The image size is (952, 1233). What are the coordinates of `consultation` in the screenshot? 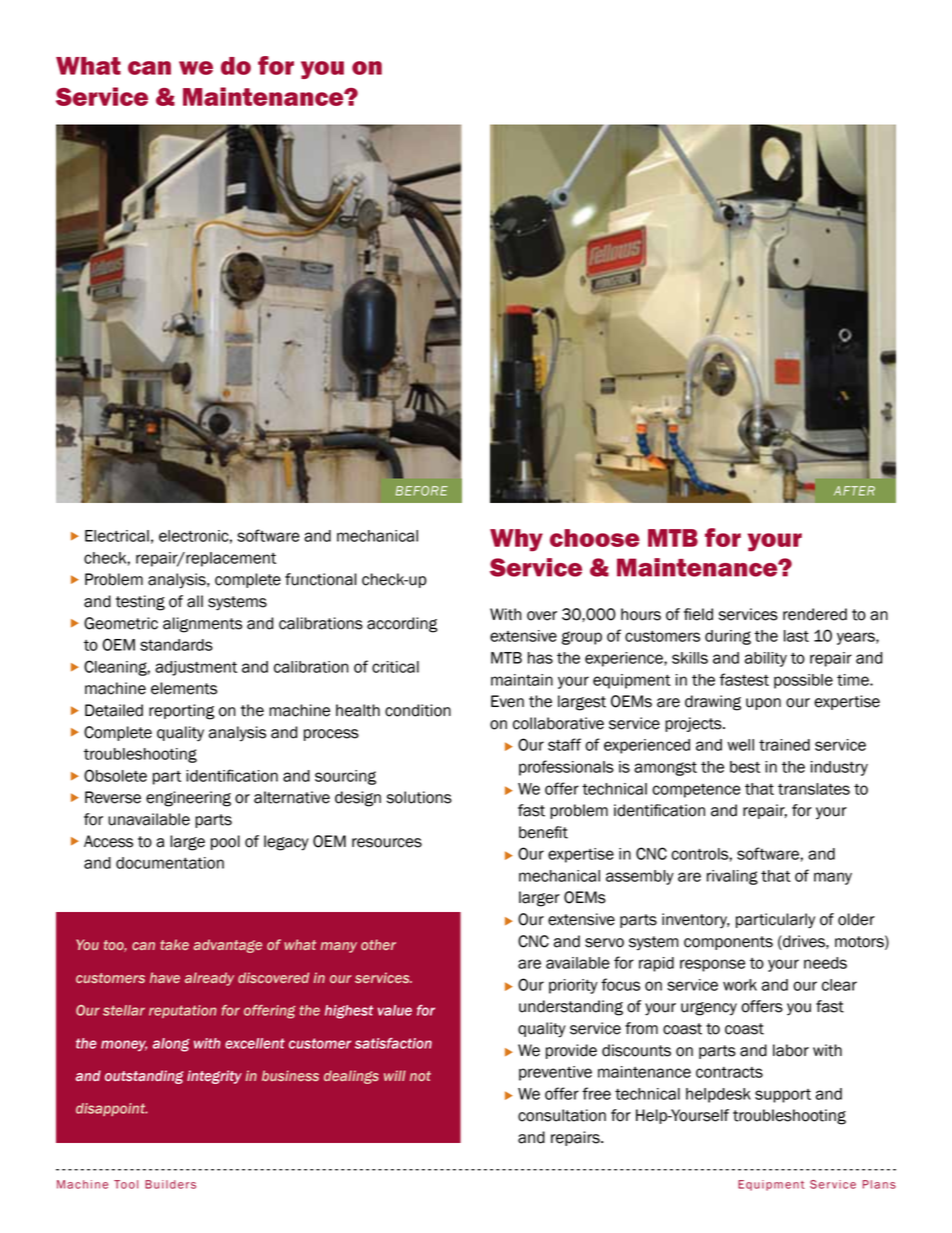 It's located at (562, 1115).
